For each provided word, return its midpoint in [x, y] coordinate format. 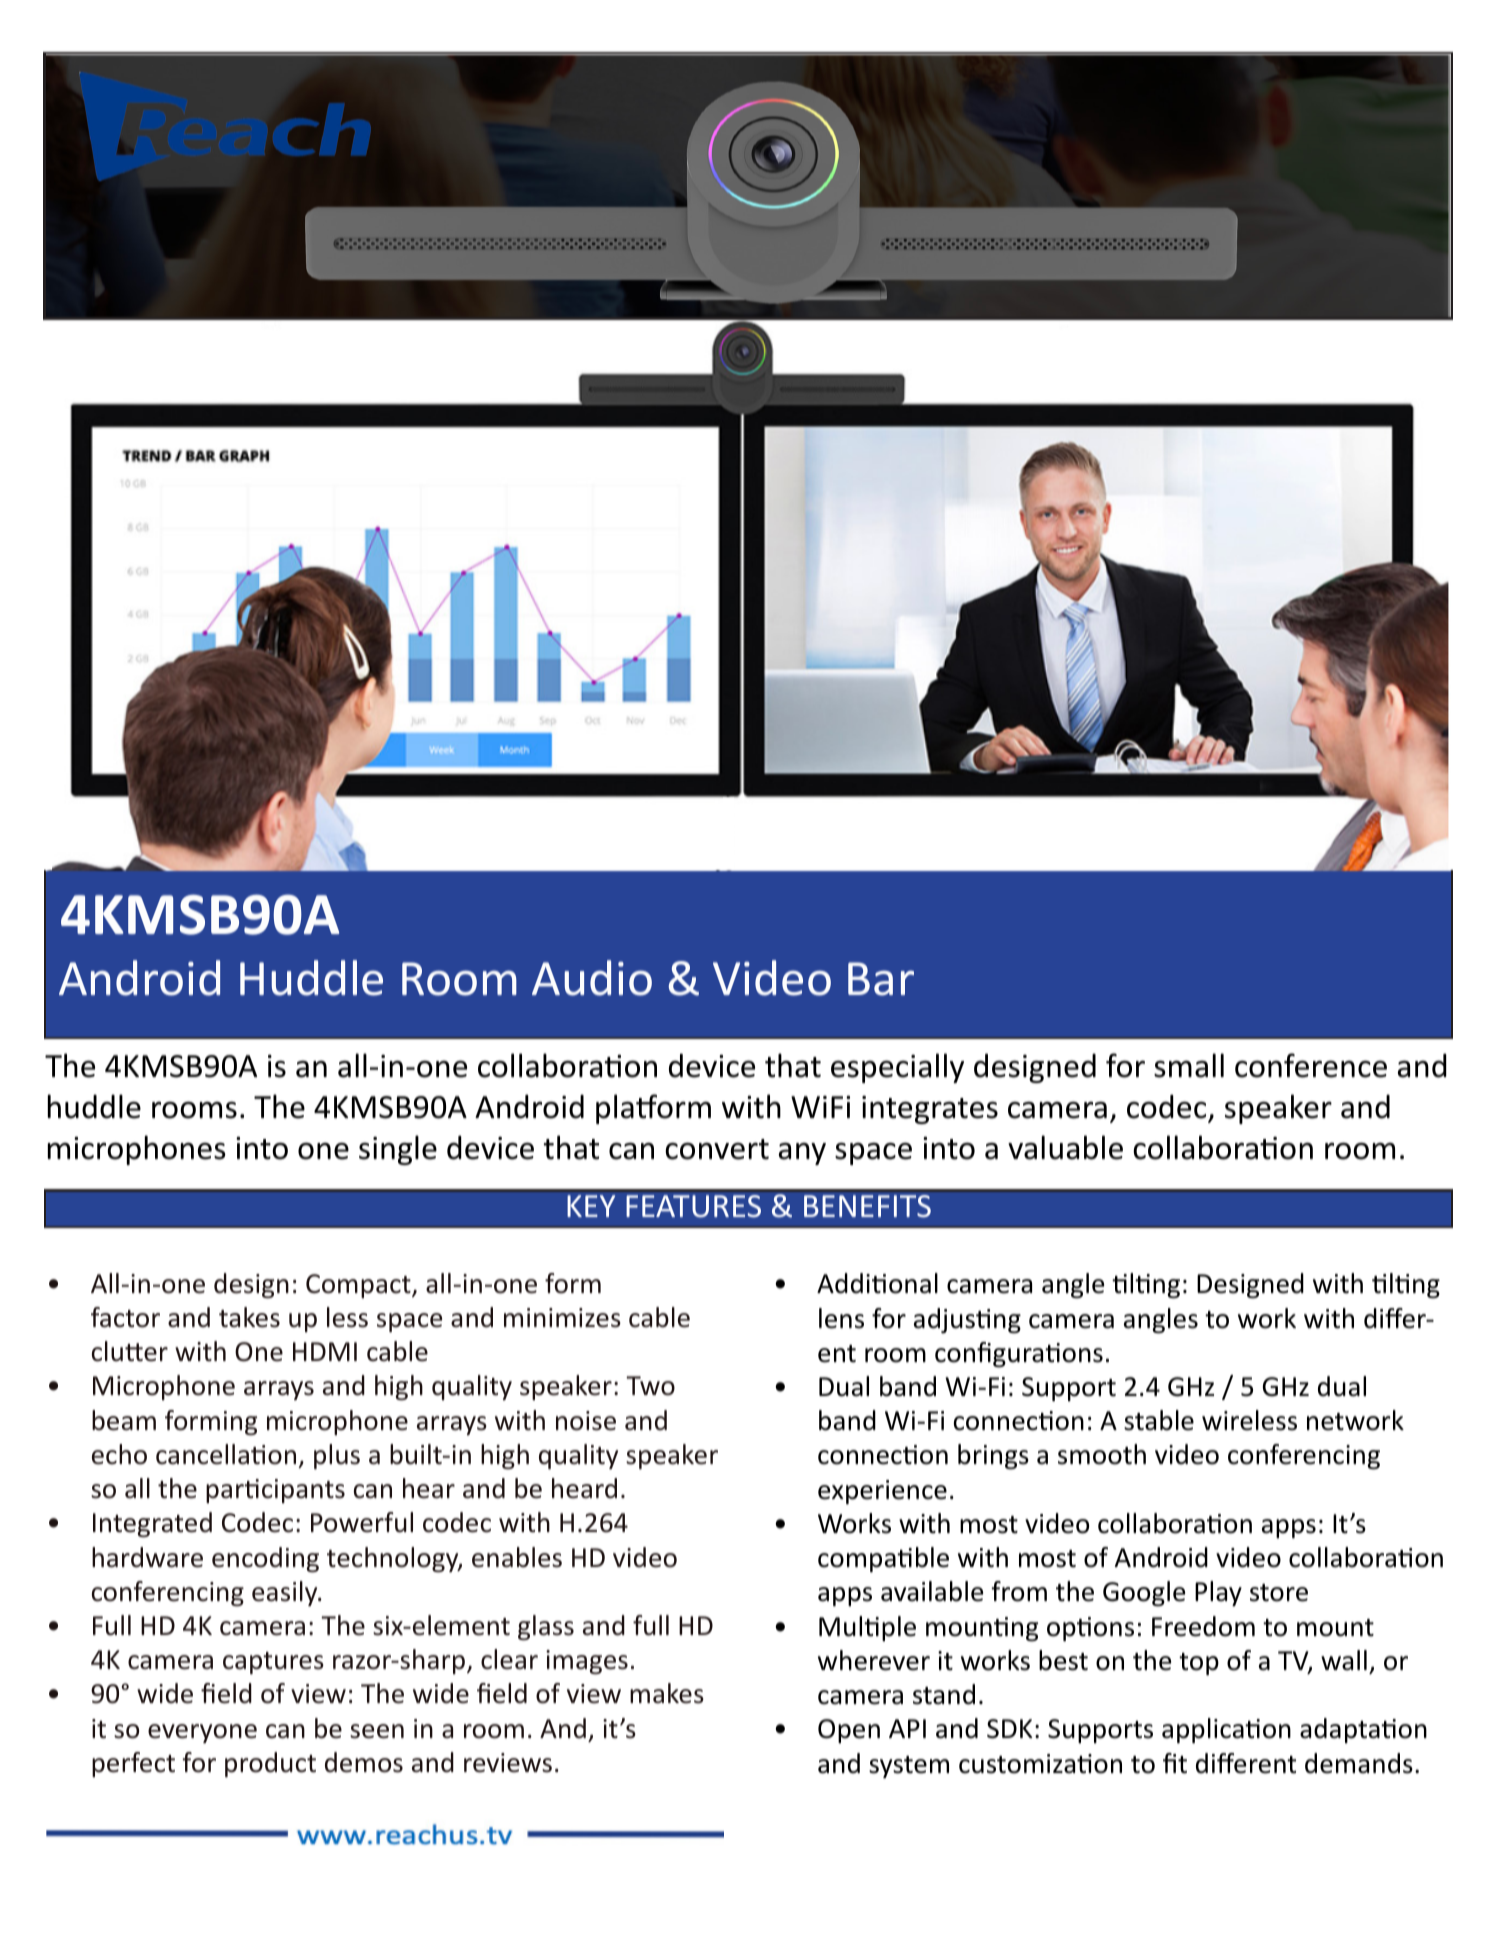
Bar [881, 979]
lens [841, 1318]
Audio [592, 978]
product [270, 1764]
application [1226, 1731]
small [1189, 1065]
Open [849, 1731]
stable [1159, 1420]
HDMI [325, 1351]
